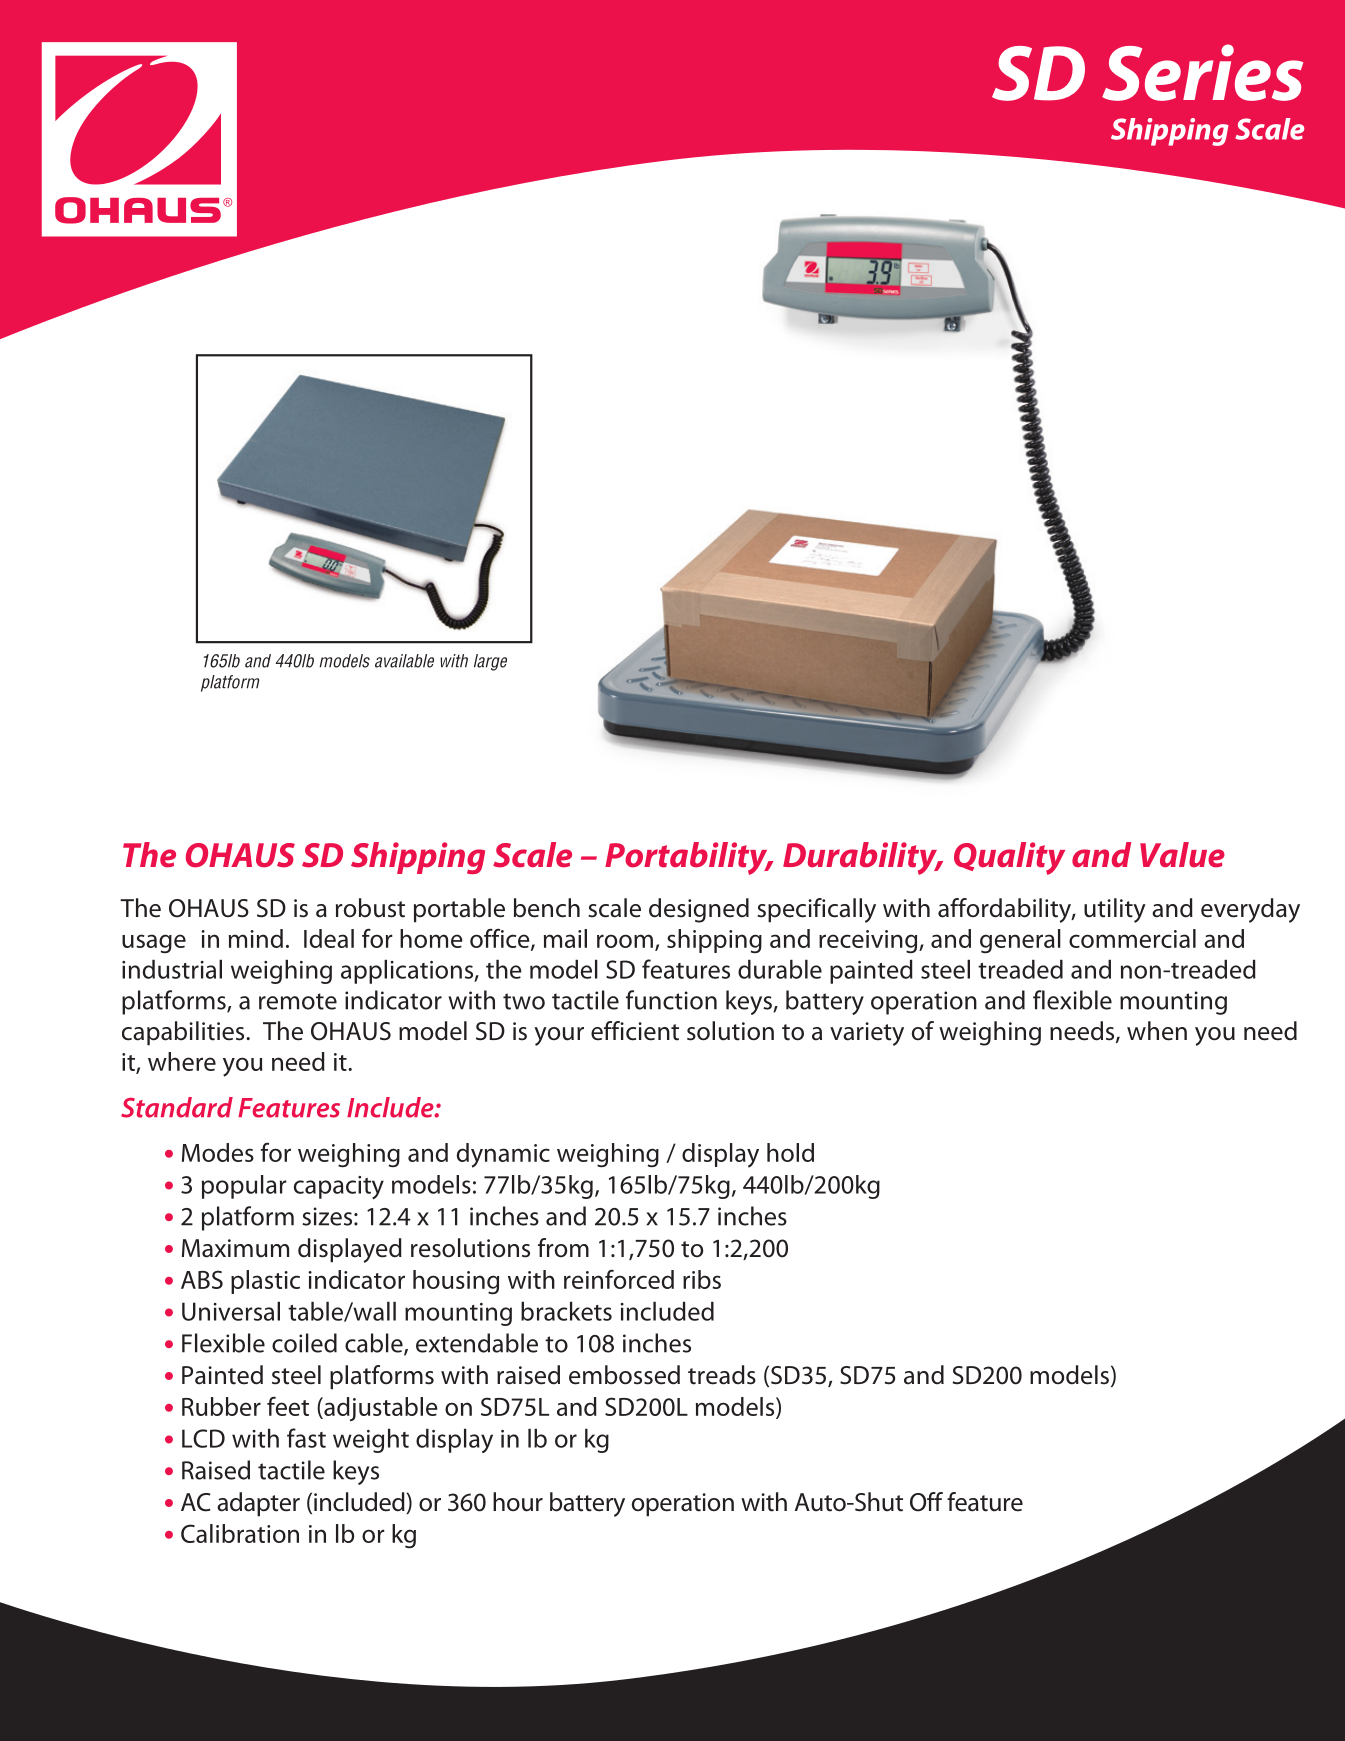  What do you see at coordinates (370, 908) in the document?
I see `robust` at bounding box center [370, 908].
